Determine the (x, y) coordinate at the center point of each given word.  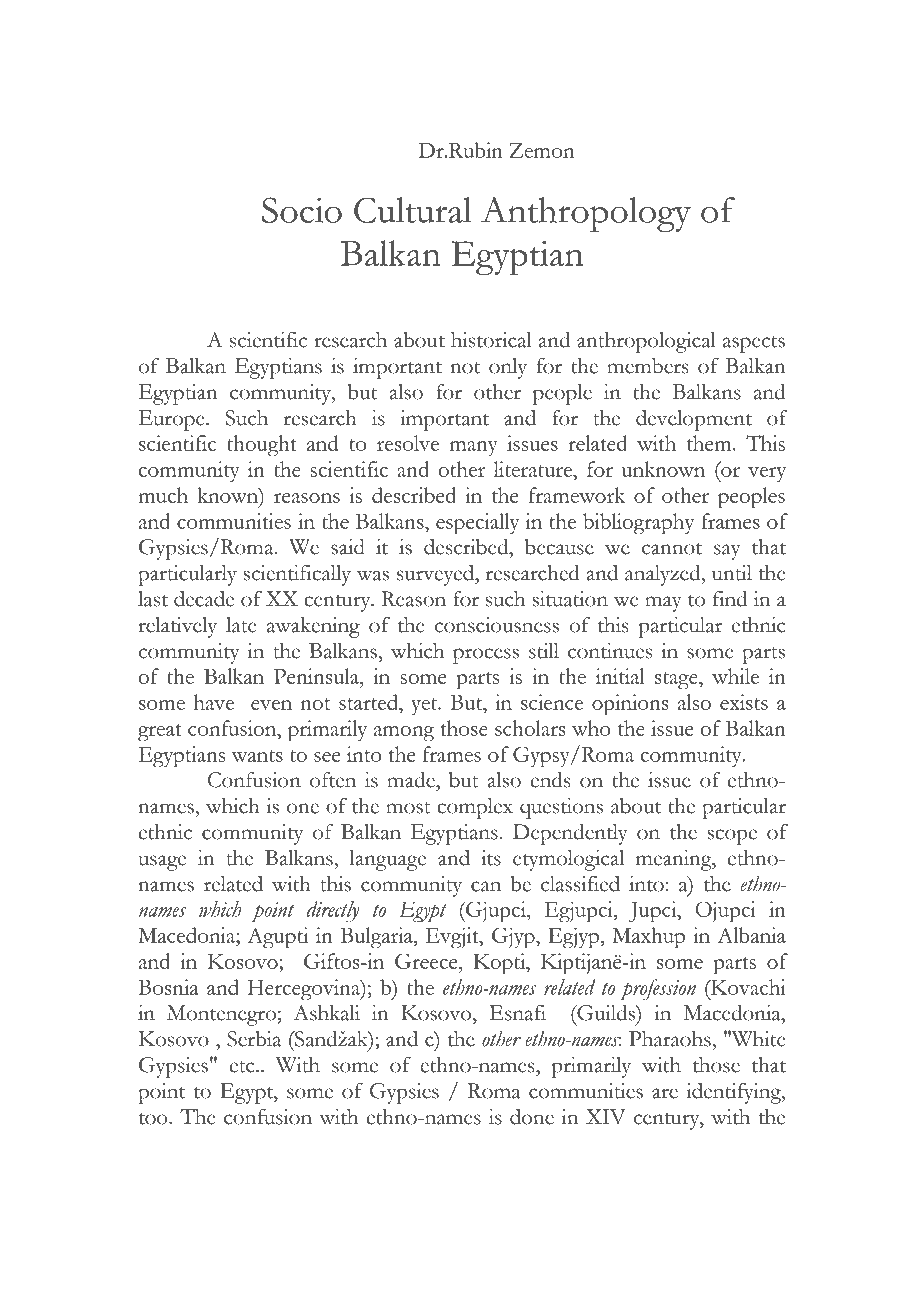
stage (677, 681)
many (474, 449)
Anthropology (586, 214)
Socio (302, 210)
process (486, 656)
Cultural (413, 210)
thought (262, 446)
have (214, 702)
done (532, 1117)
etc (243, 1067)
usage (162, 863)
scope (732, 837)
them (710, 443)
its (491, 858)
